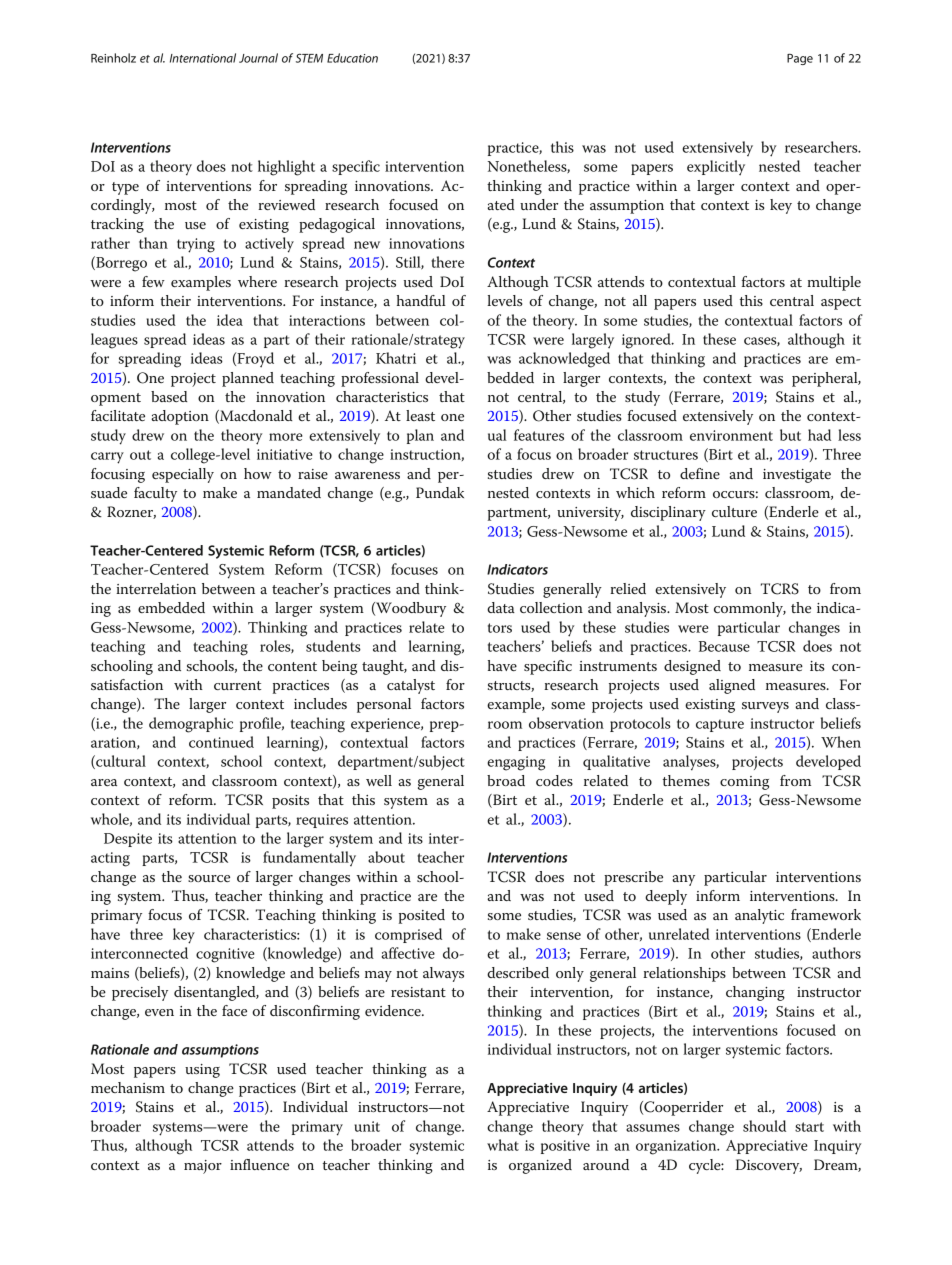  I want to click on Journal, so click(258, 58).
